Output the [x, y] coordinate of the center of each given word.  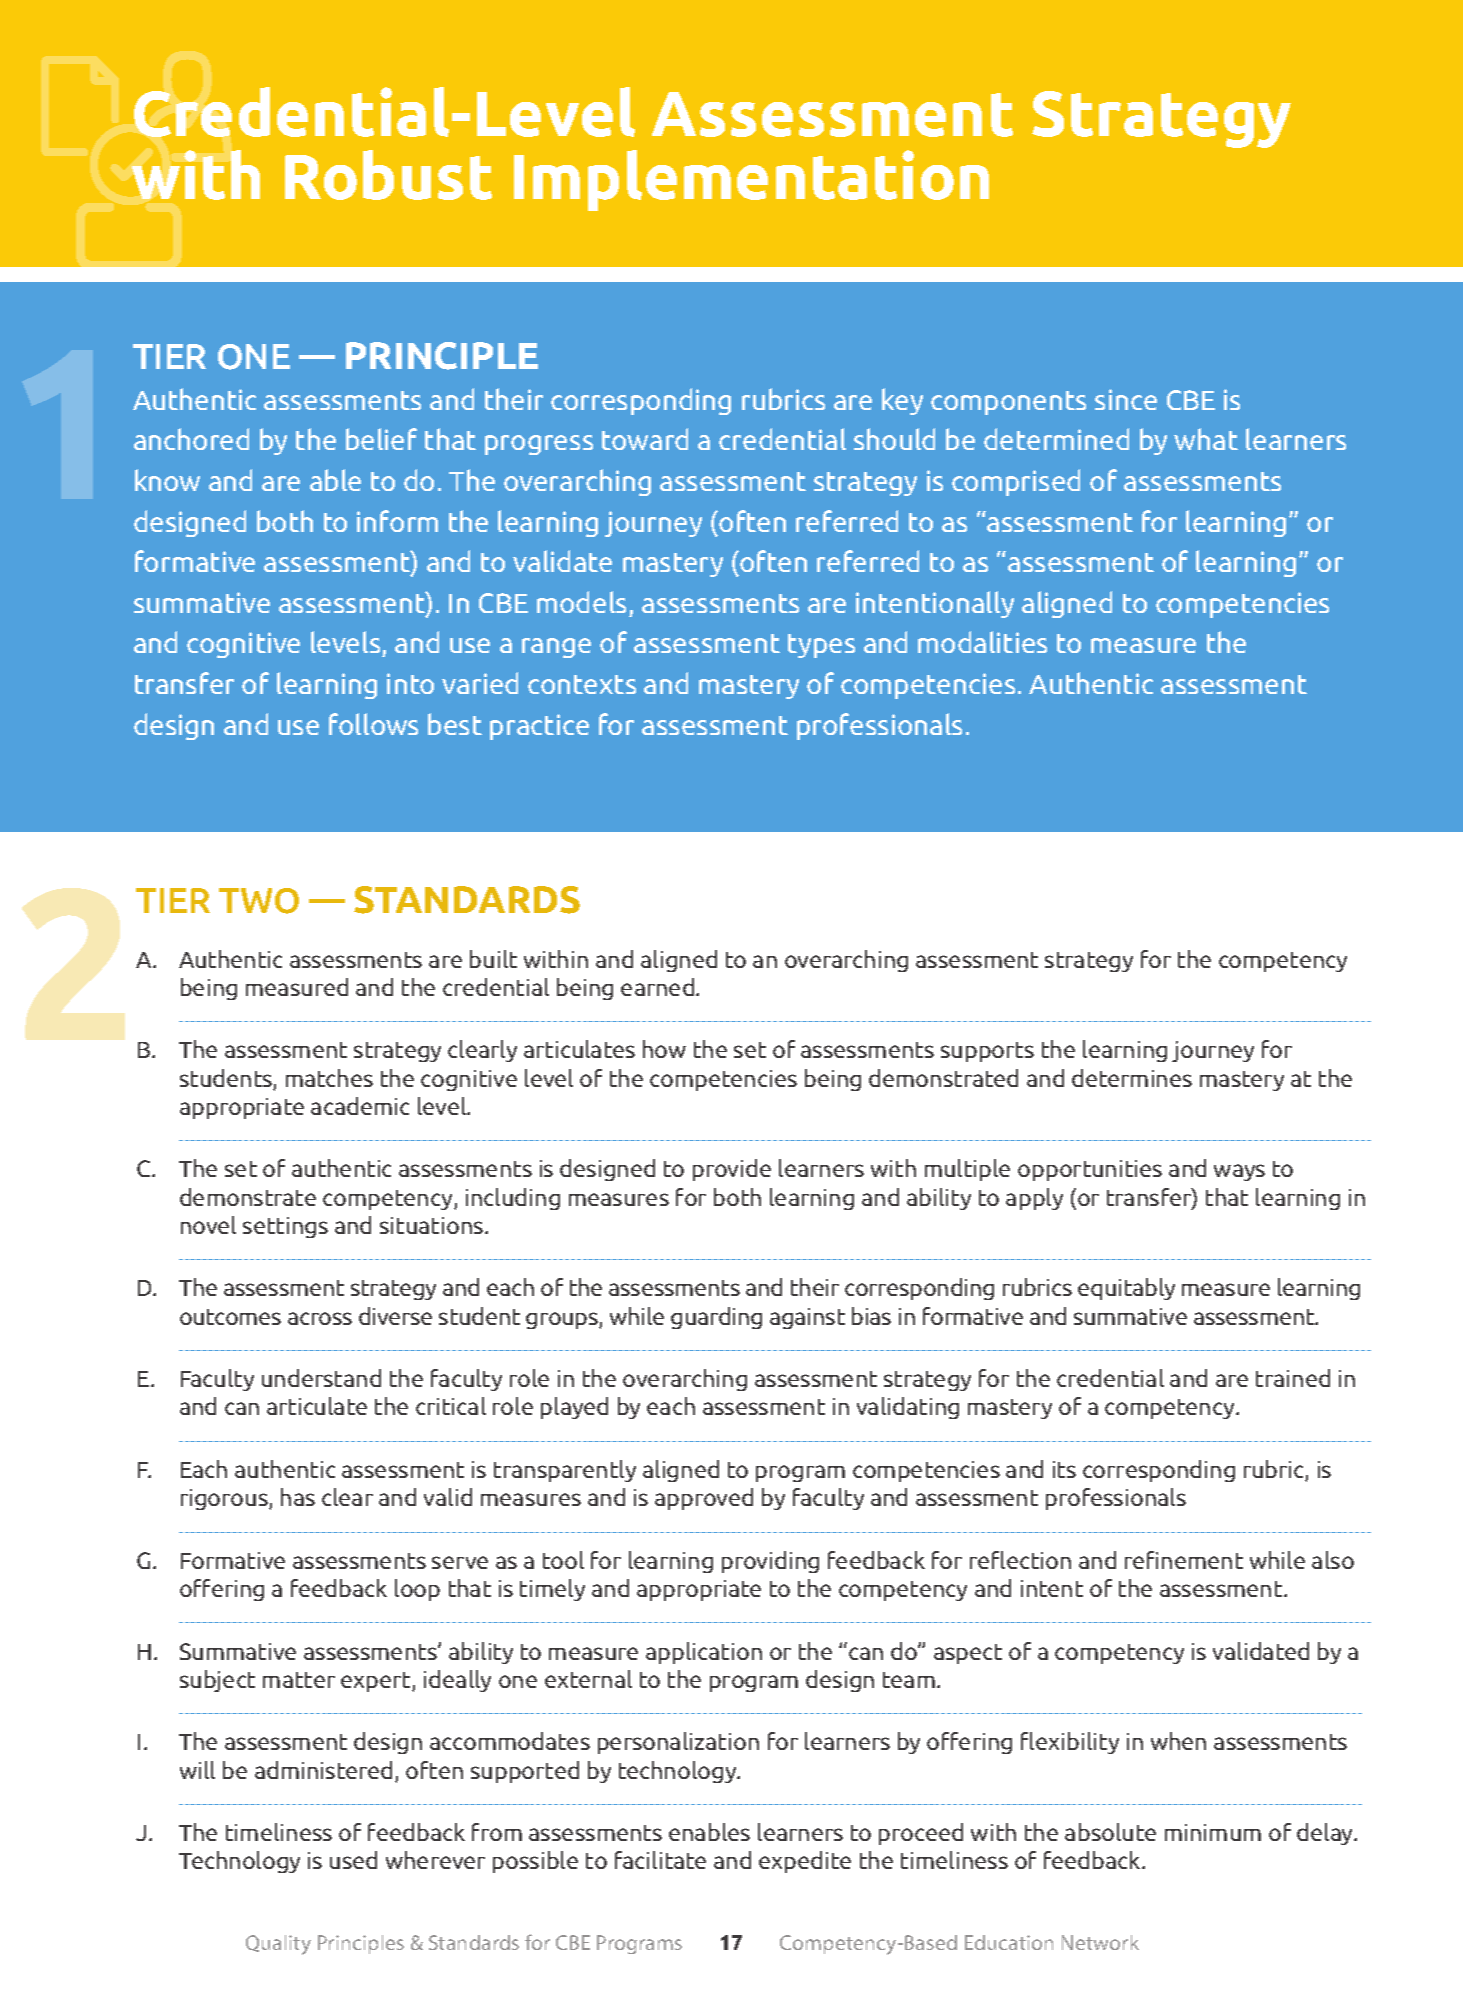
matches [329, 1078]
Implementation [751, 180]
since [1126, 399]
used [353, 1860]
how [664, 1049]
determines [1132, 1078]
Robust [388, 175]
